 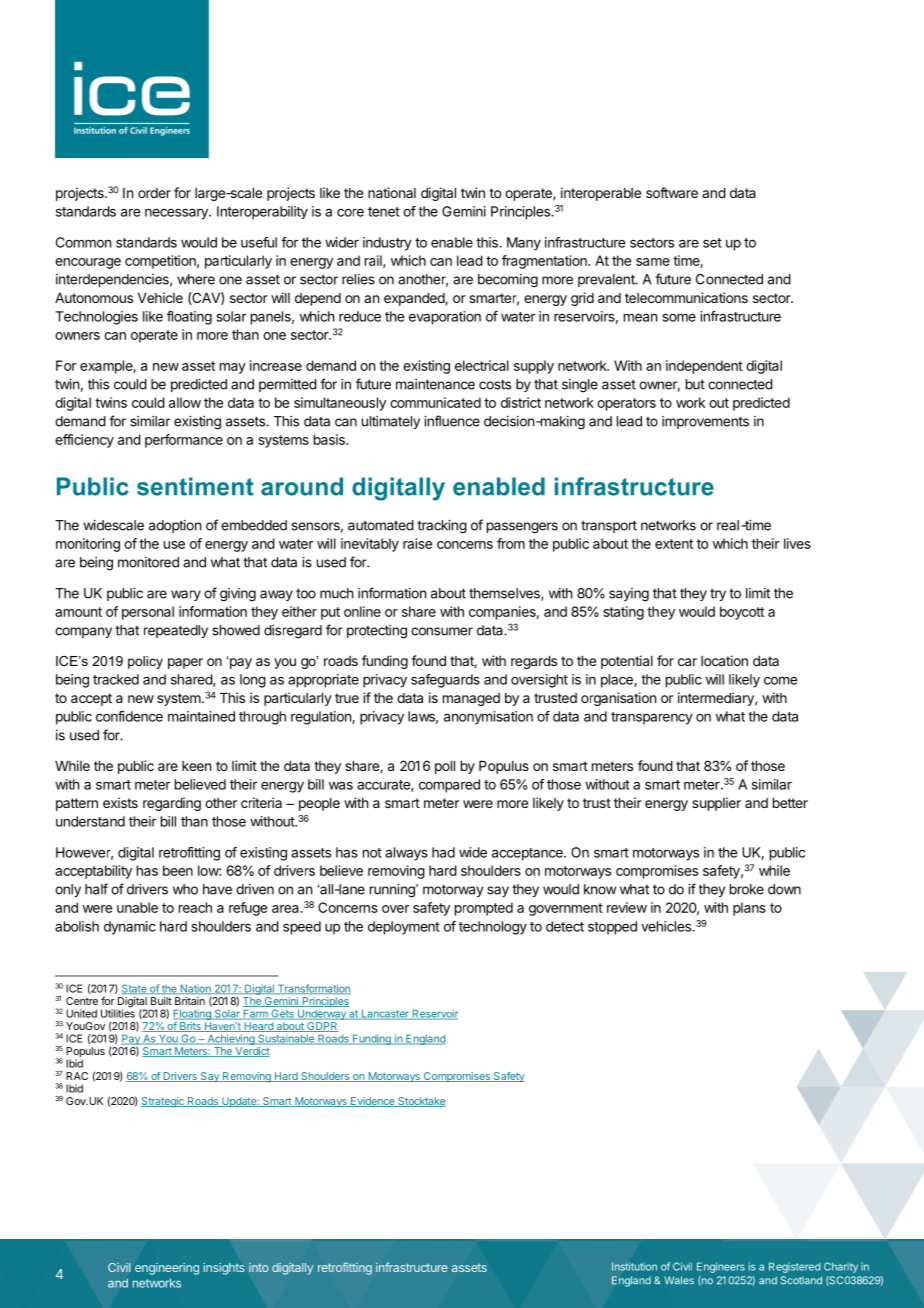 I want to click on Engineers, so click(x=721, y=1267).
